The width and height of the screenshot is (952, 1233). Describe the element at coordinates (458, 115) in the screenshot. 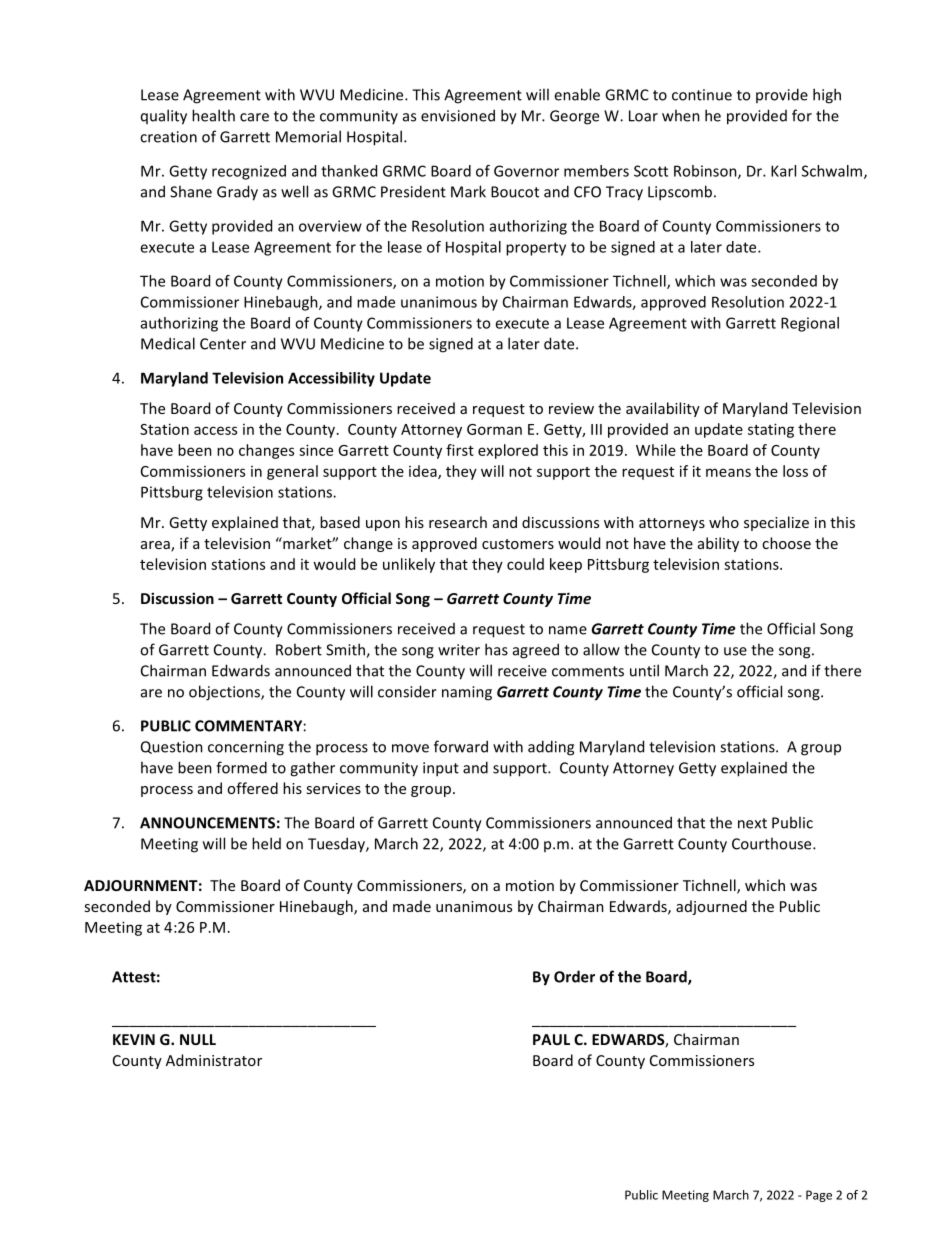

I see `envisioned` at that location.
